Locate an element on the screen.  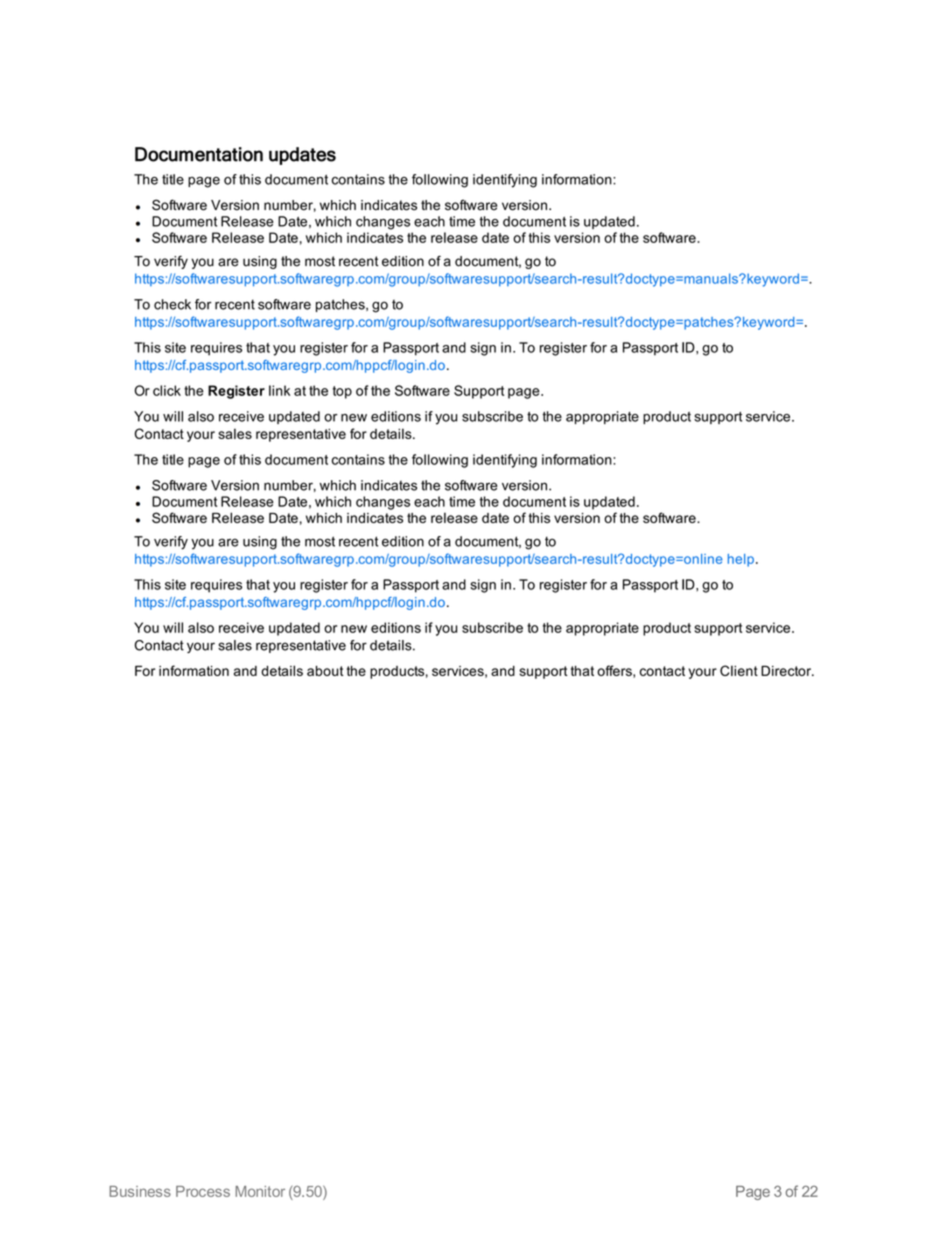
Business is located at coordinates (140, 1191).
